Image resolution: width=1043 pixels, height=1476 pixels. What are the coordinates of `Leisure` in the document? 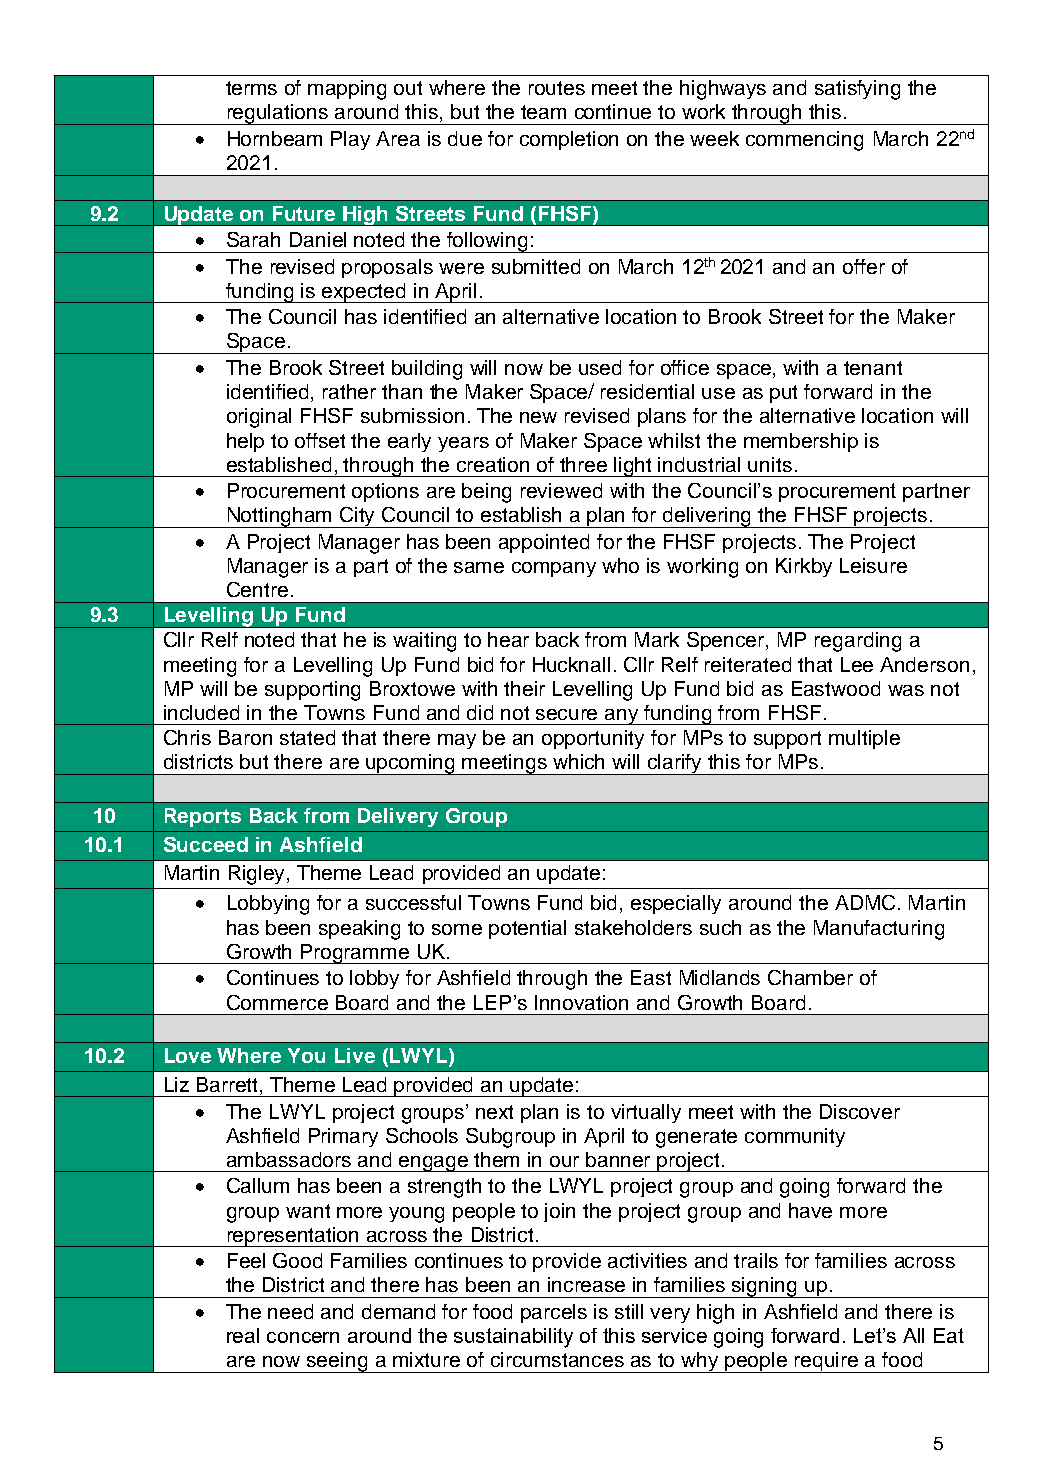 It's located at (873, 565).
